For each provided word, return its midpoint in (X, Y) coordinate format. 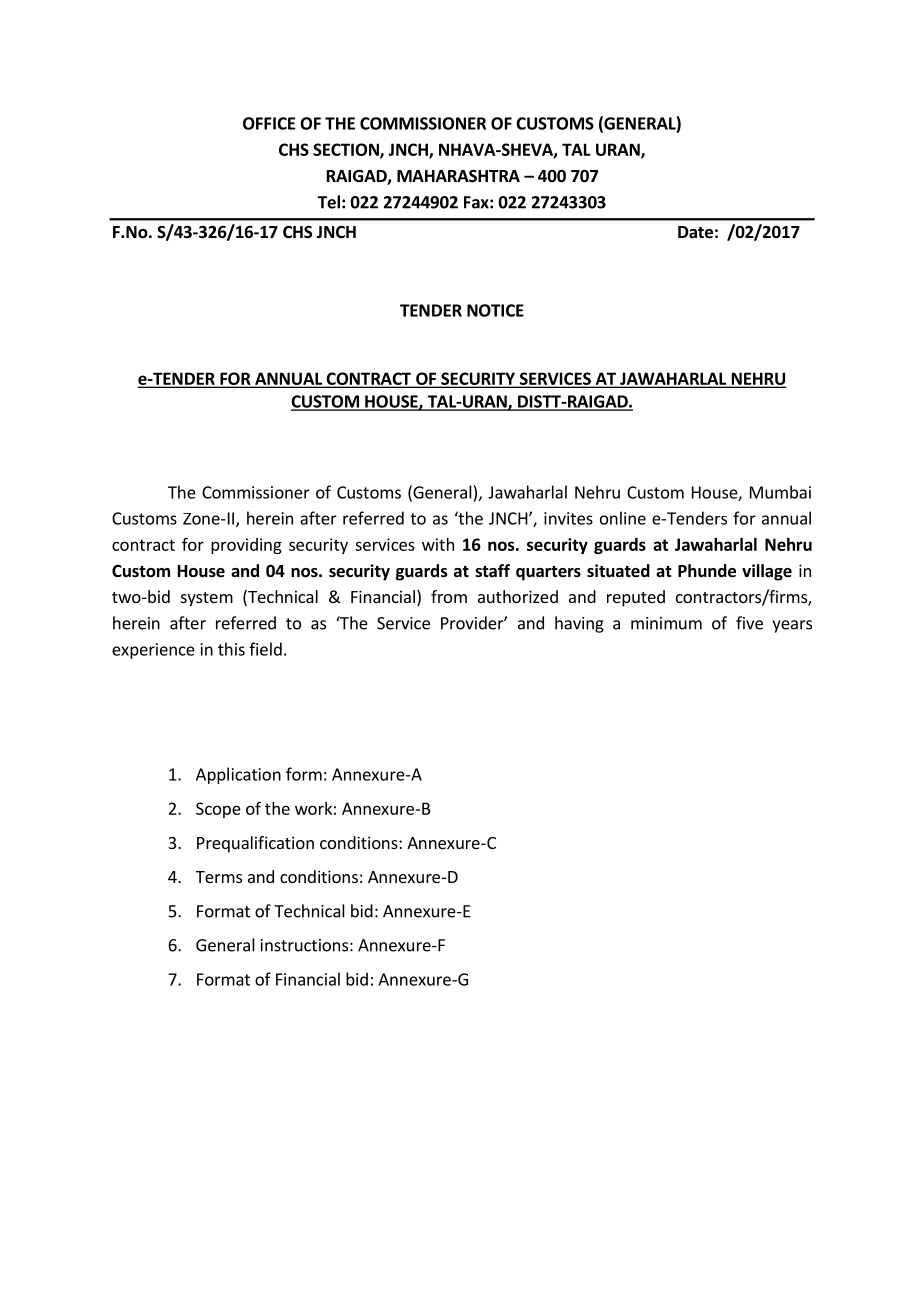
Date (695, 232)
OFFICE (269, 123)
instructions (304, 945)
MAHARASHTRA (458, 176)
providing (246, 546)
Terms (219, 877)
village (767, 572)
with (438, 544)
